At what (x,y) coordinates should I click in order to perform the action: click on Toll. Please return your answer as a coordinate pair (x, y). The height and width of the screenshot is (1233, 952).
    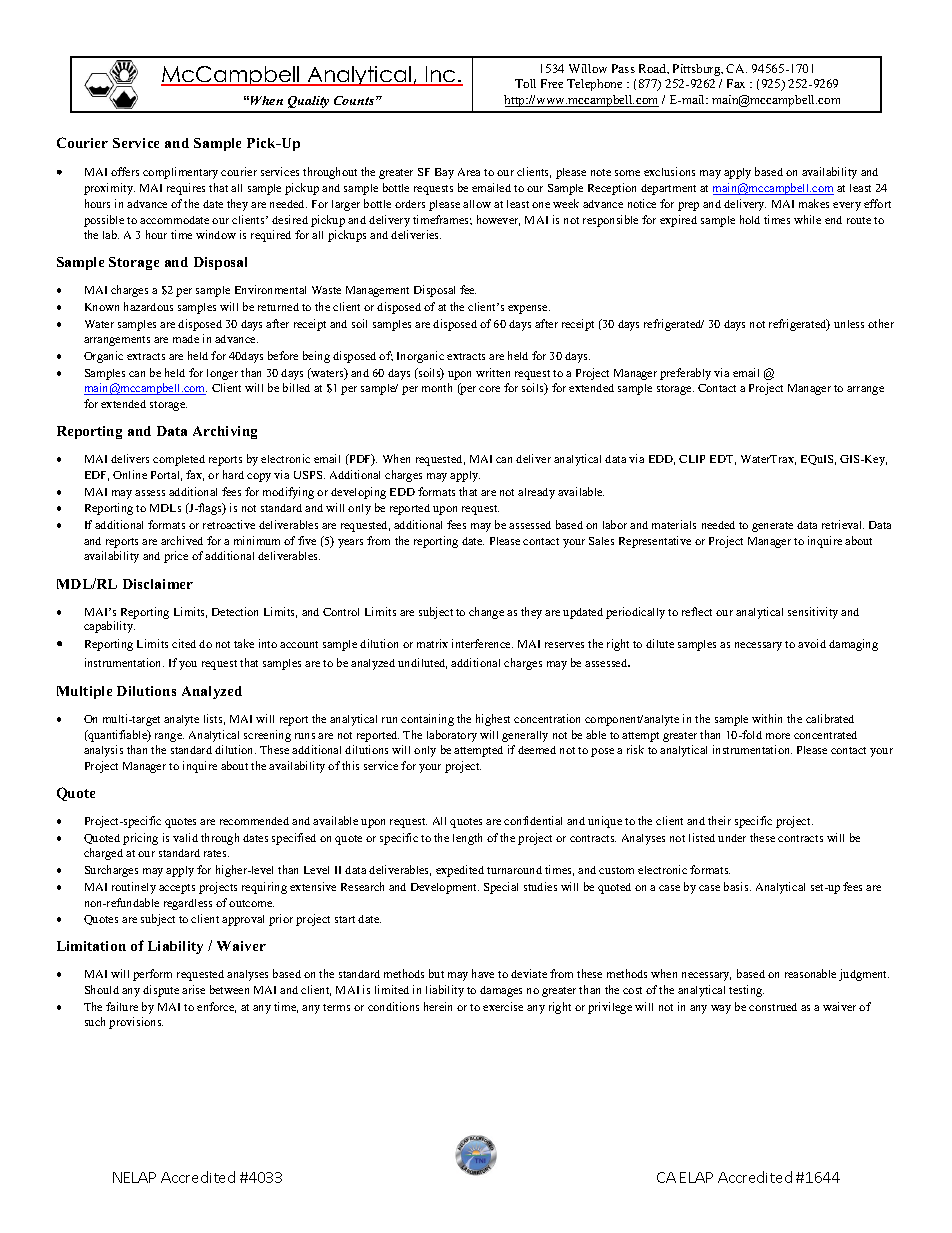
    Looking at the image, I should click on (525, 83).
